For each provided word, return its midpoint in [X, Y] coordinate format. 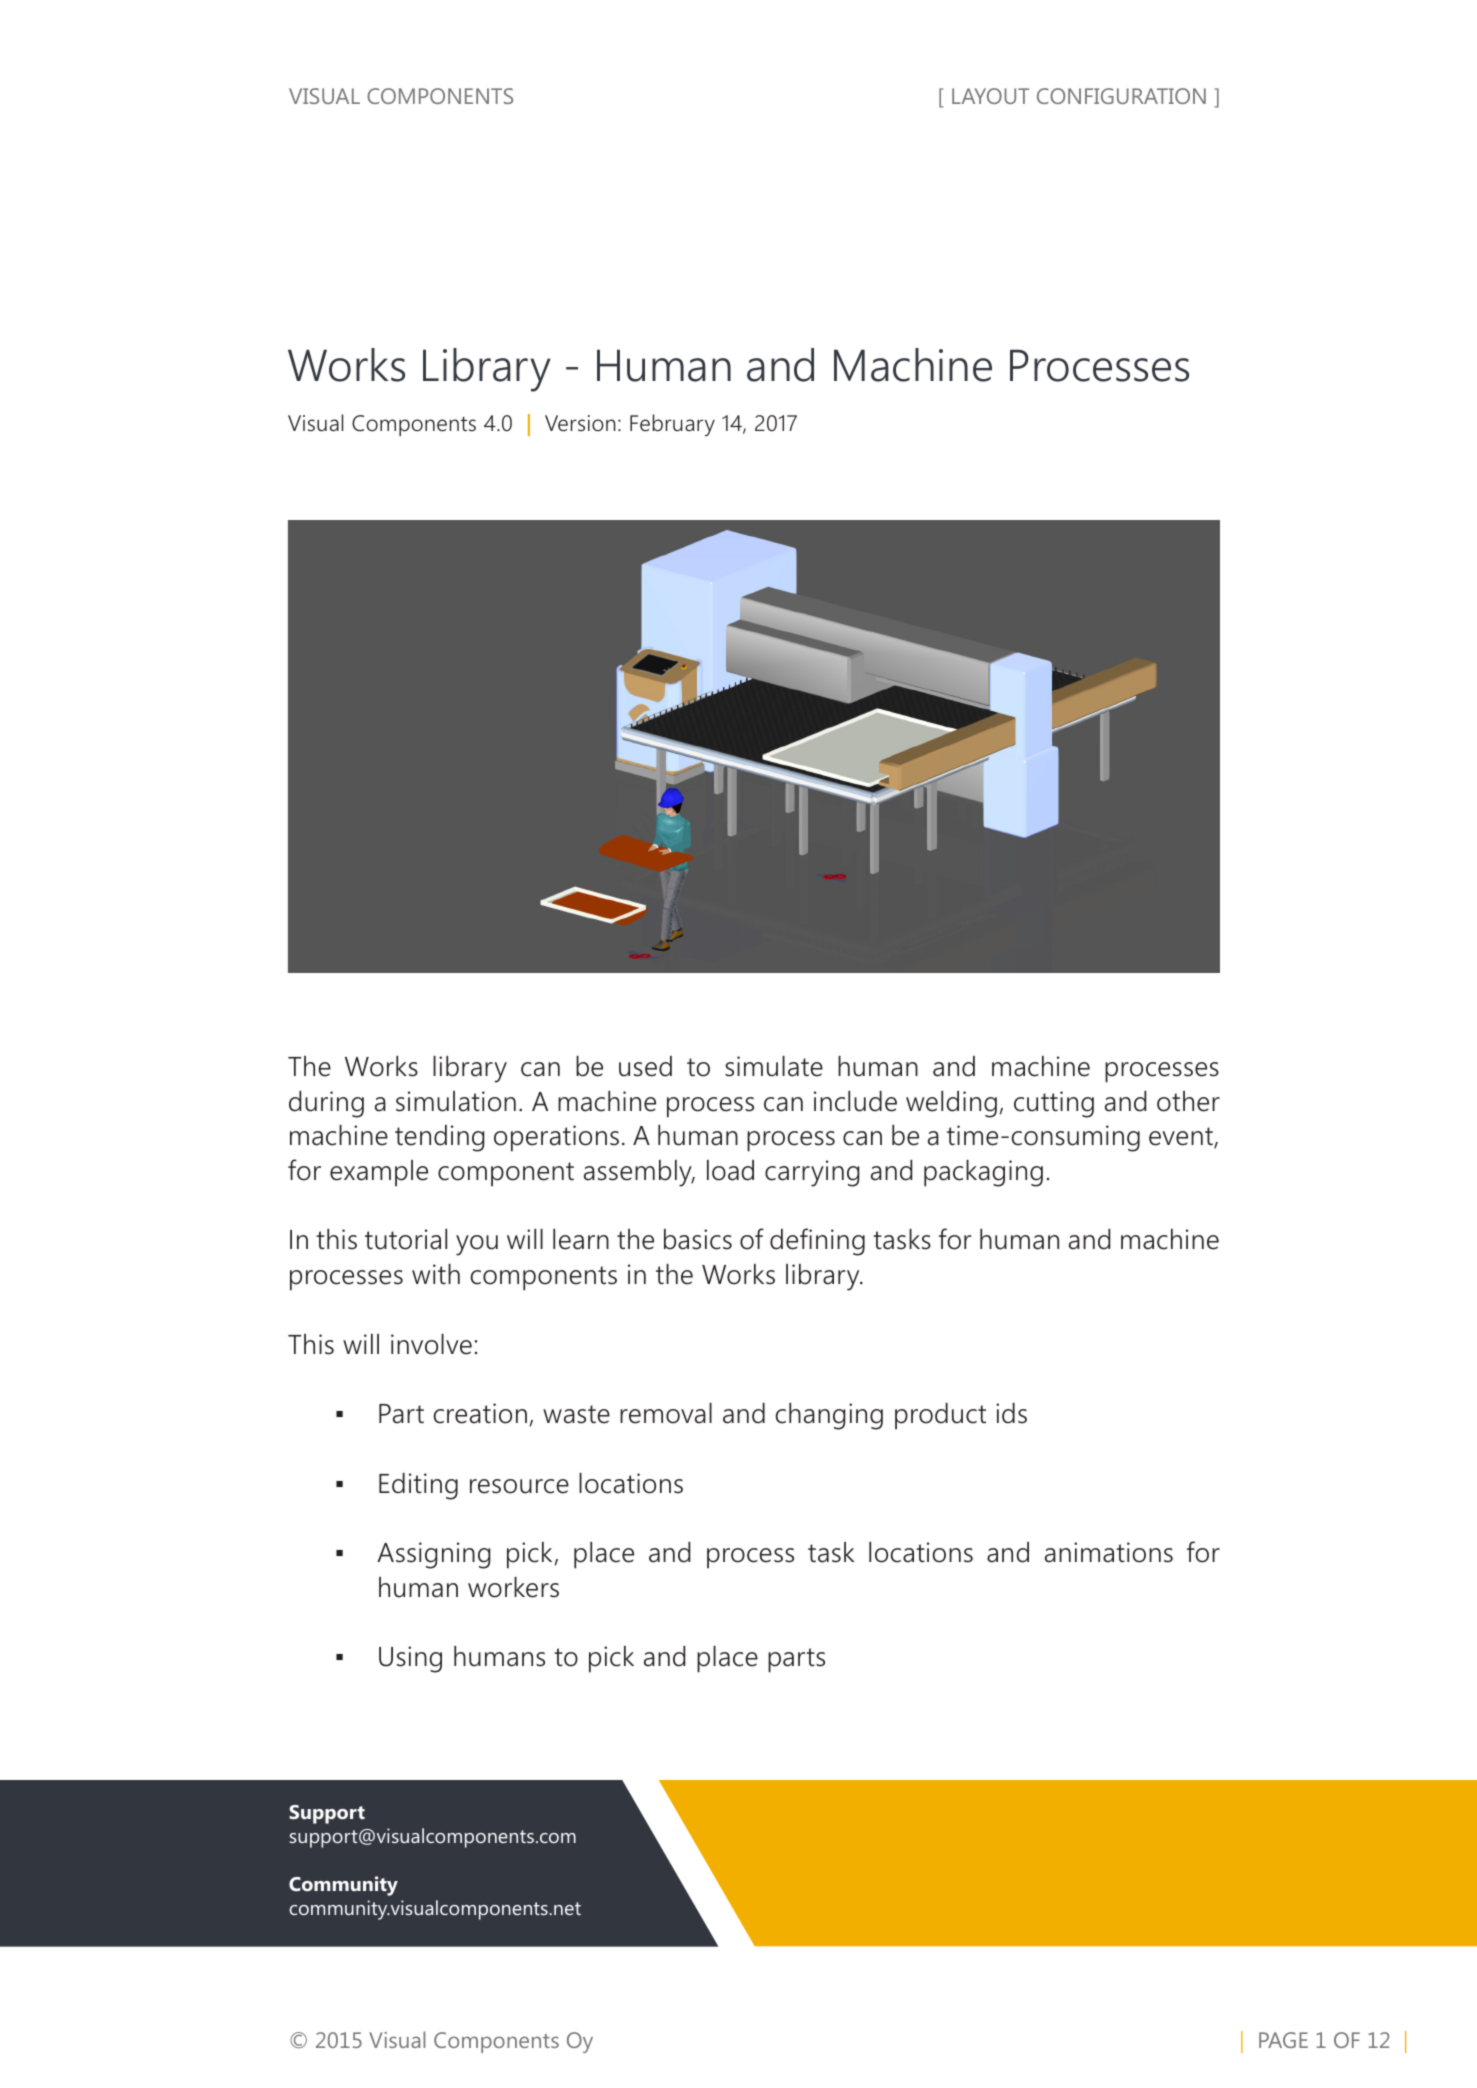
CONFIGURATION [1121, 96]
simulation [456, 1101]
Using [410, 1659]
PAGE [1283, 2040]
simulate [774, 1066]
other [1188, 1101]
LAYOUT [990, 96]
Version [580, 423]
